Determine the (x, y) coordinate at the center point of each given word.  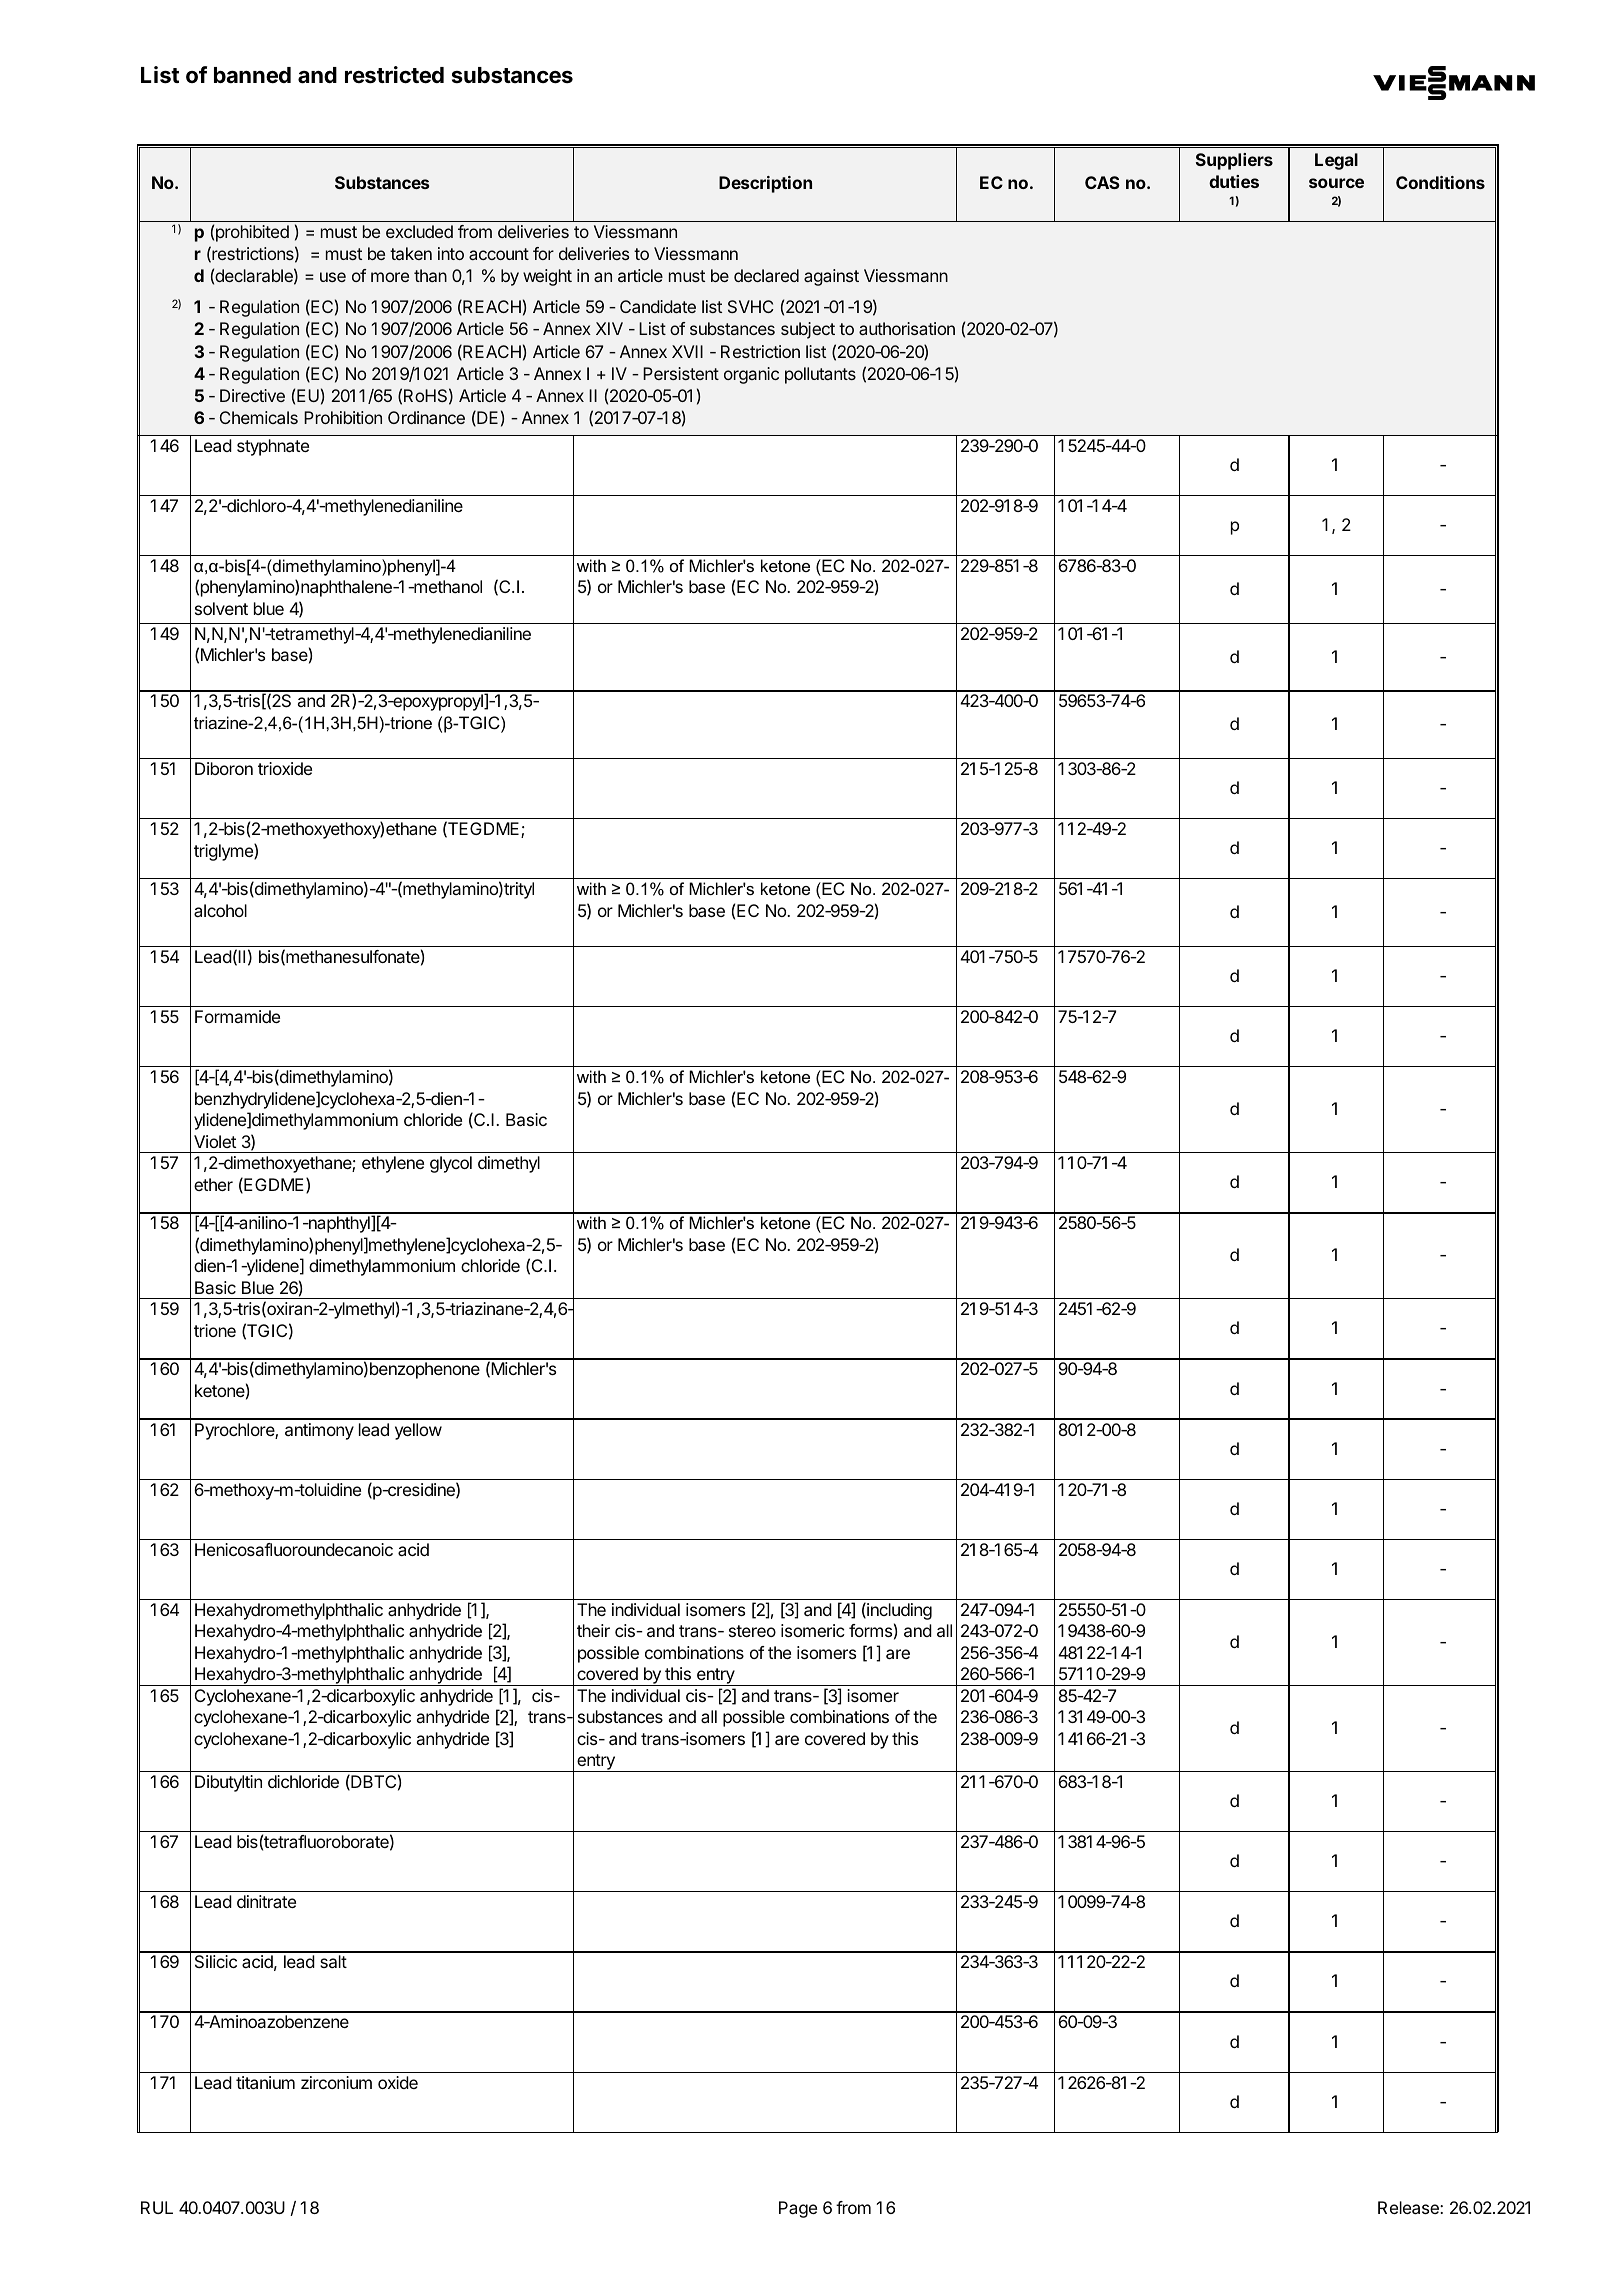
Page (798, 2209)
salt (333, 1961)
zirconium (336, 2082)
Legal (1336, 161)
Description (765, 184)
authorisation (907, 328)
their (593, 1630)
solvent (221, 608)
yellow (418, 1431)
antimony (319, 1431)
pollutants (820, 375)
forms (870, 1630)
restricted (394, 75)
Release (1409, 2207)
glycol (451, 1164)
